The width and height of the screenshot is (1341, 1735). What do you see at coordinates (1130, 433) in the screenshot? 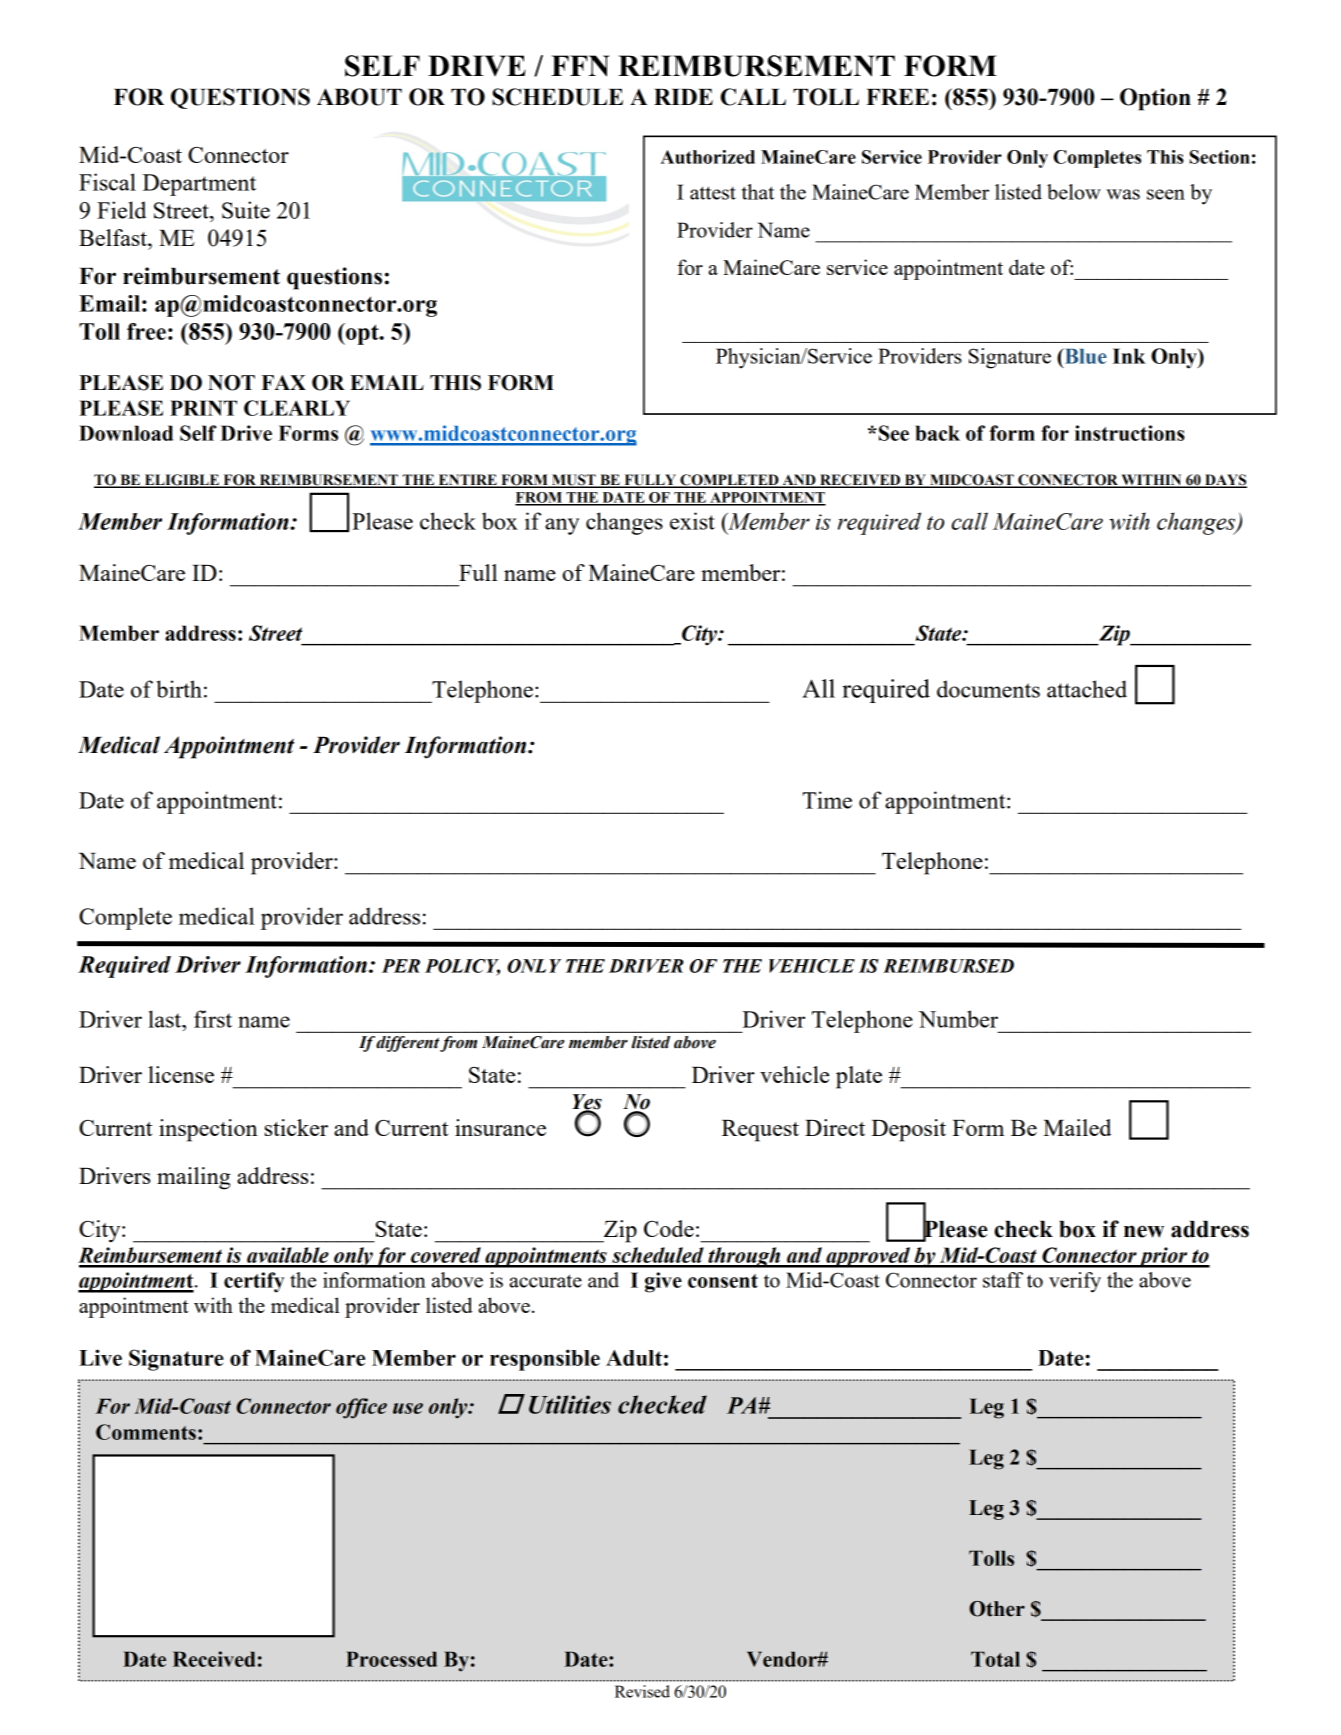
I see `instructions` at bounding box center [1130, 433].
